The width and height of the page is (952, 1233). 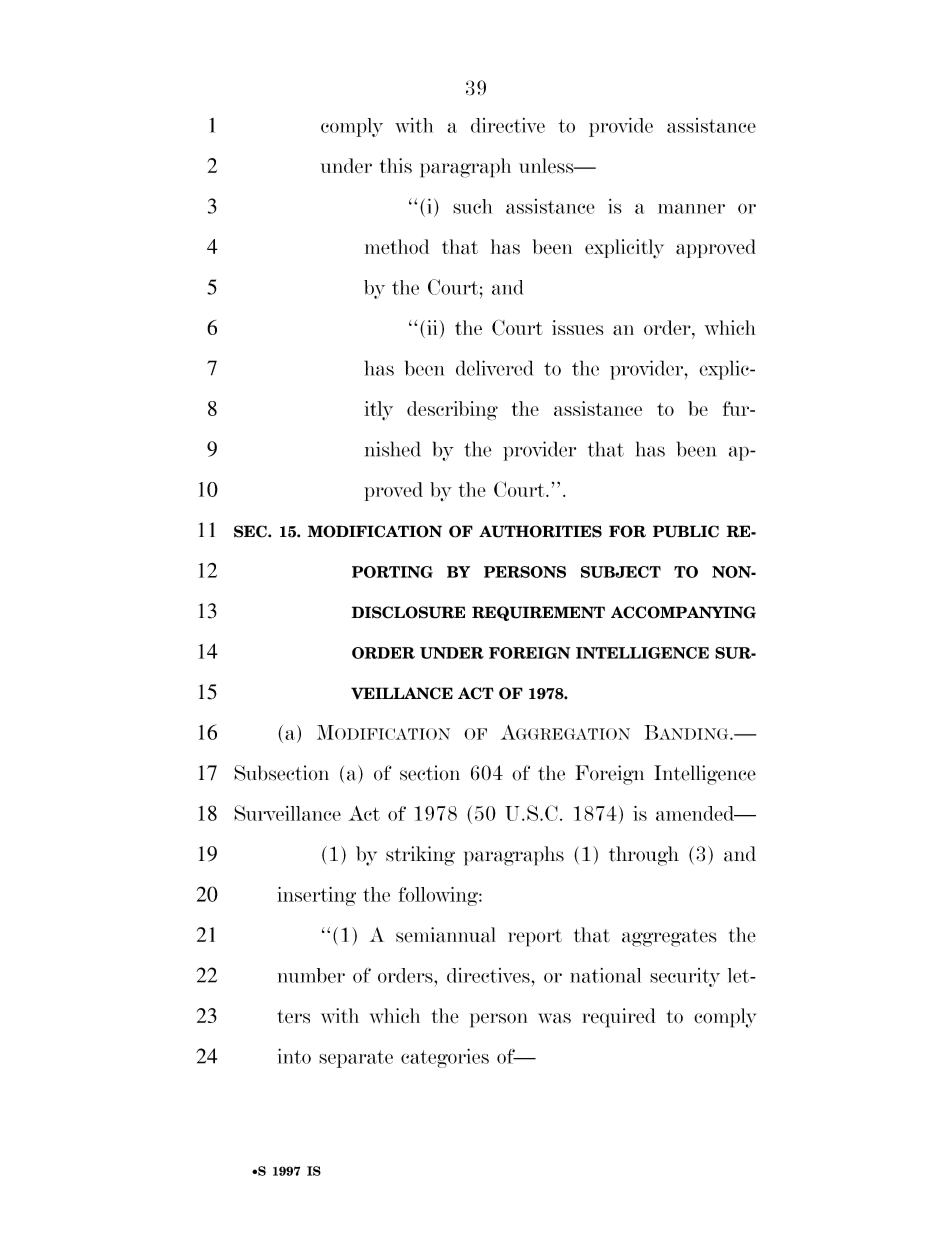 What do you see at coordinates (420, 856) in the page?
I see `striking` at bounding box center [420, 856].
